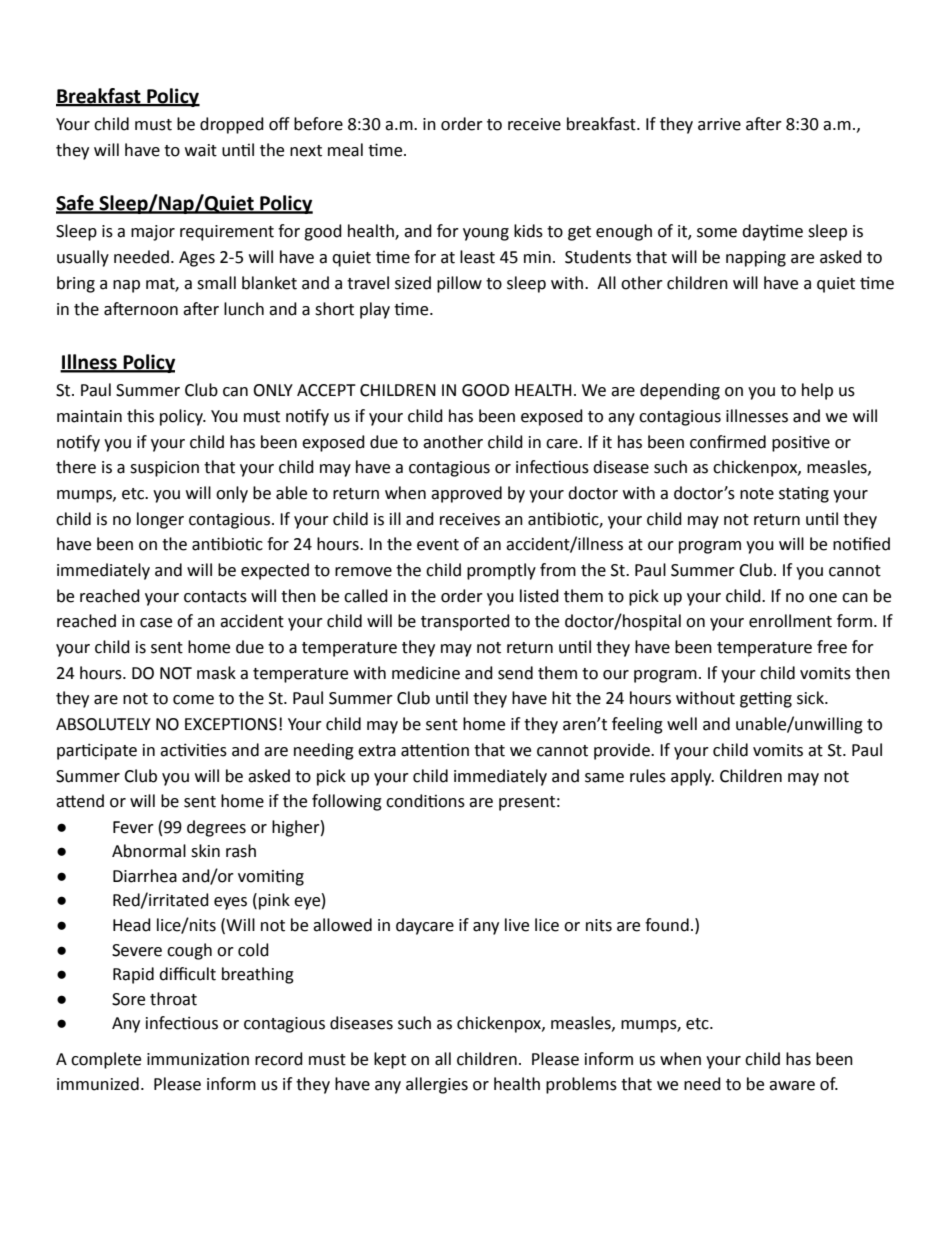  What do you see at coordinates (201, 150) in the screenshot?
I see `wait` at bounding box center [201, 150].
